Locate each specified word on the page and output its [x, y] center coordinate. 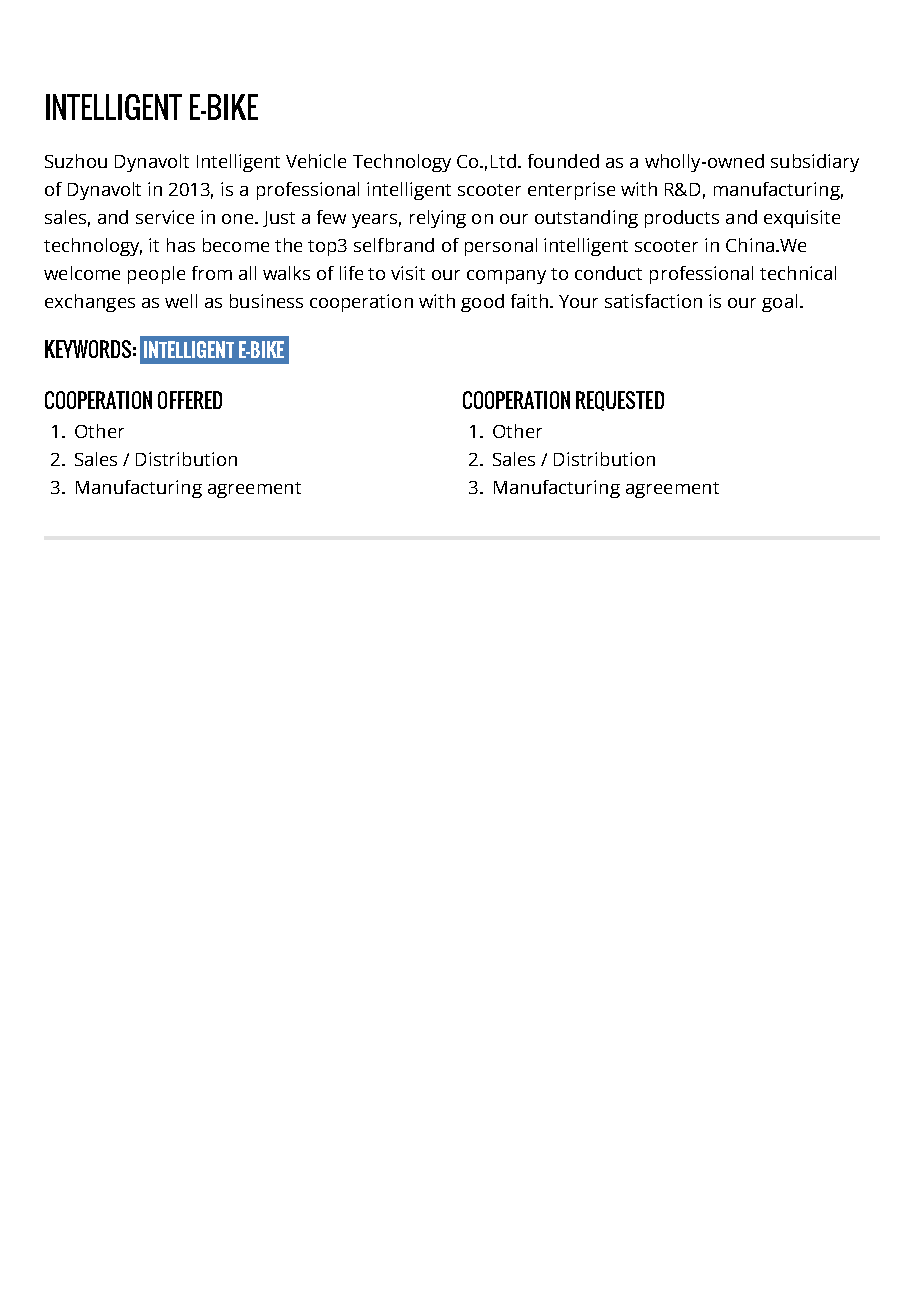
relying [438, 219]
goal [779, 303]
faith [529, 301]
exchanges [90, 303]
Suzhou [76, 161]
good [482, 303]
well [181, 301]
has [181, 245]
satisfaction [653, 301]
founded [563, 161]
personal [501, 247]
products [682, 219]
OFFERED [190, 400]
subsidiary [815, 163]
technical [798, 273]
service [165, 217]
